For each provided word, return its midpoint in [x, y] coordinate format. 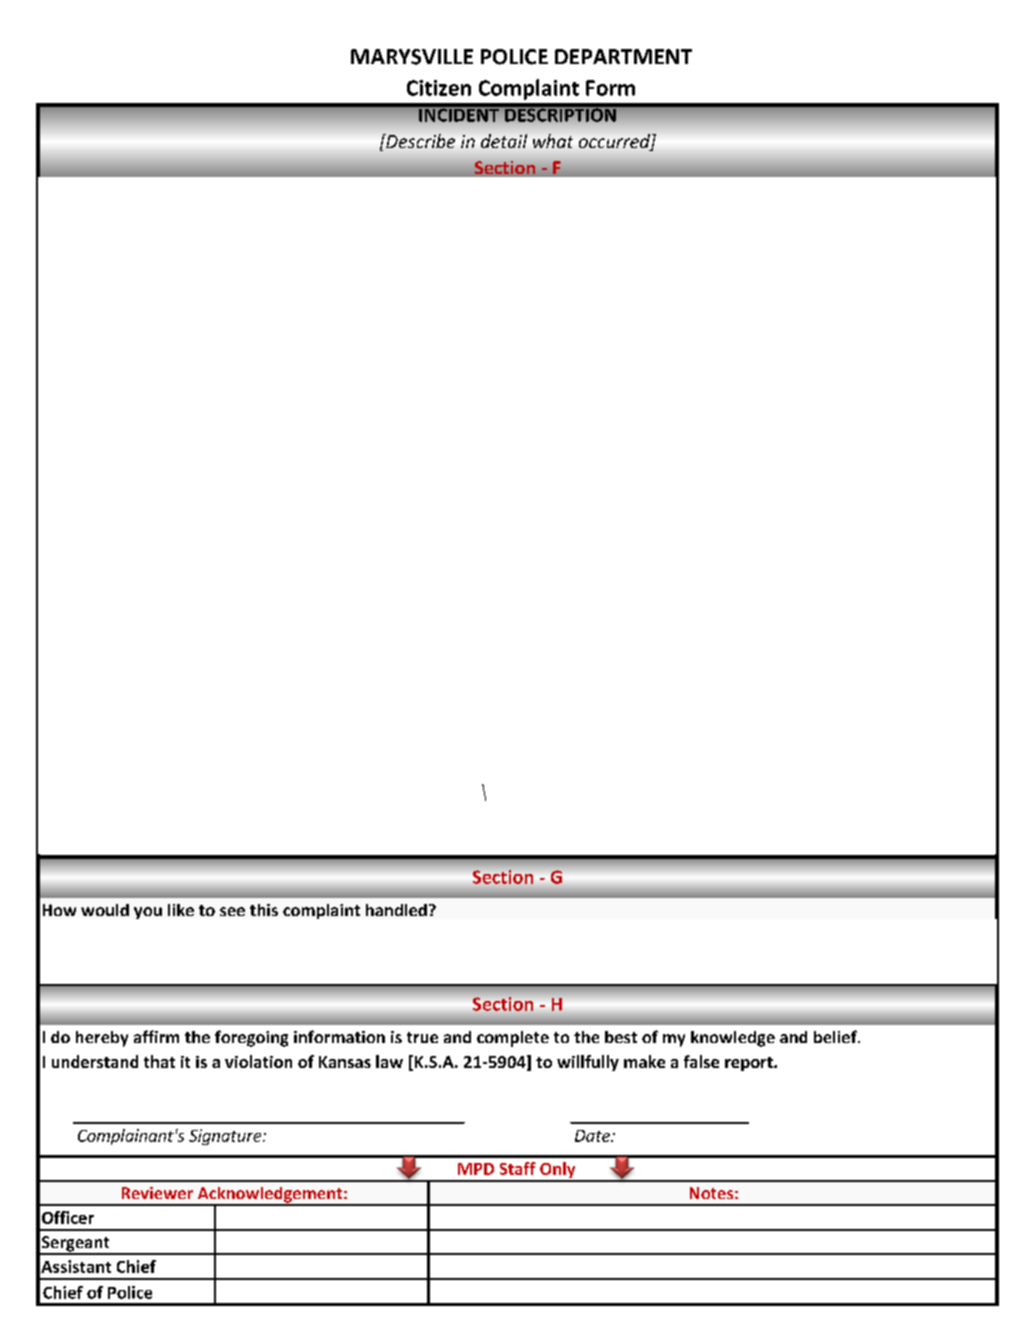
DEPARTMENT [623, 56]
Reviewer [157, 1193]
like [181, 910]
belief [836, 1036]
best [621, 1037]
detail [504, 141]
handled [396, 910]
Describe [419, 141]
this [264, 910]
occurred [615, 142]
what [553, 141]
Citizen [439, 88]
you [148, 913]
